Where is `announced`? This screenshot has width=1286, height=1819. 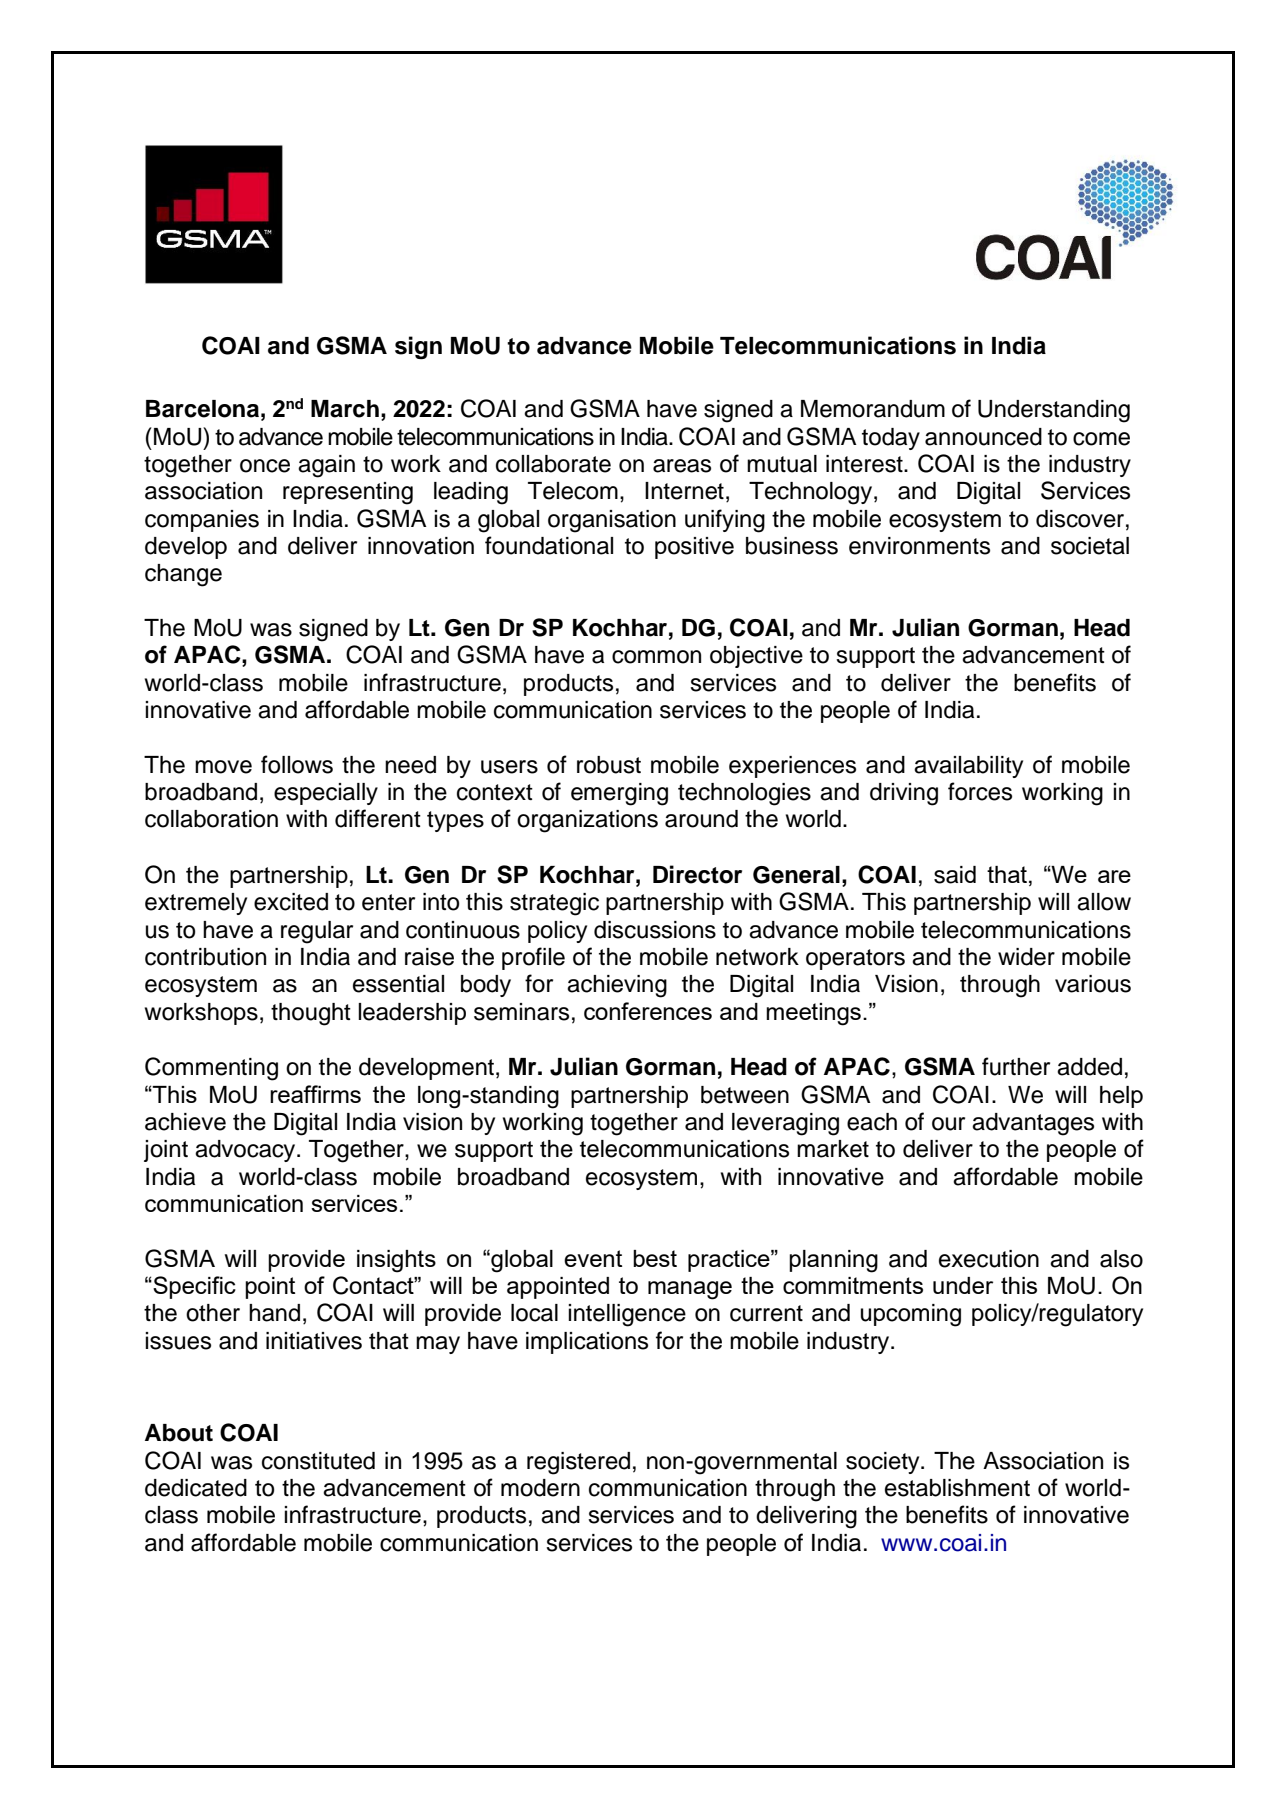
announced is located at coordinates (983, 437).
